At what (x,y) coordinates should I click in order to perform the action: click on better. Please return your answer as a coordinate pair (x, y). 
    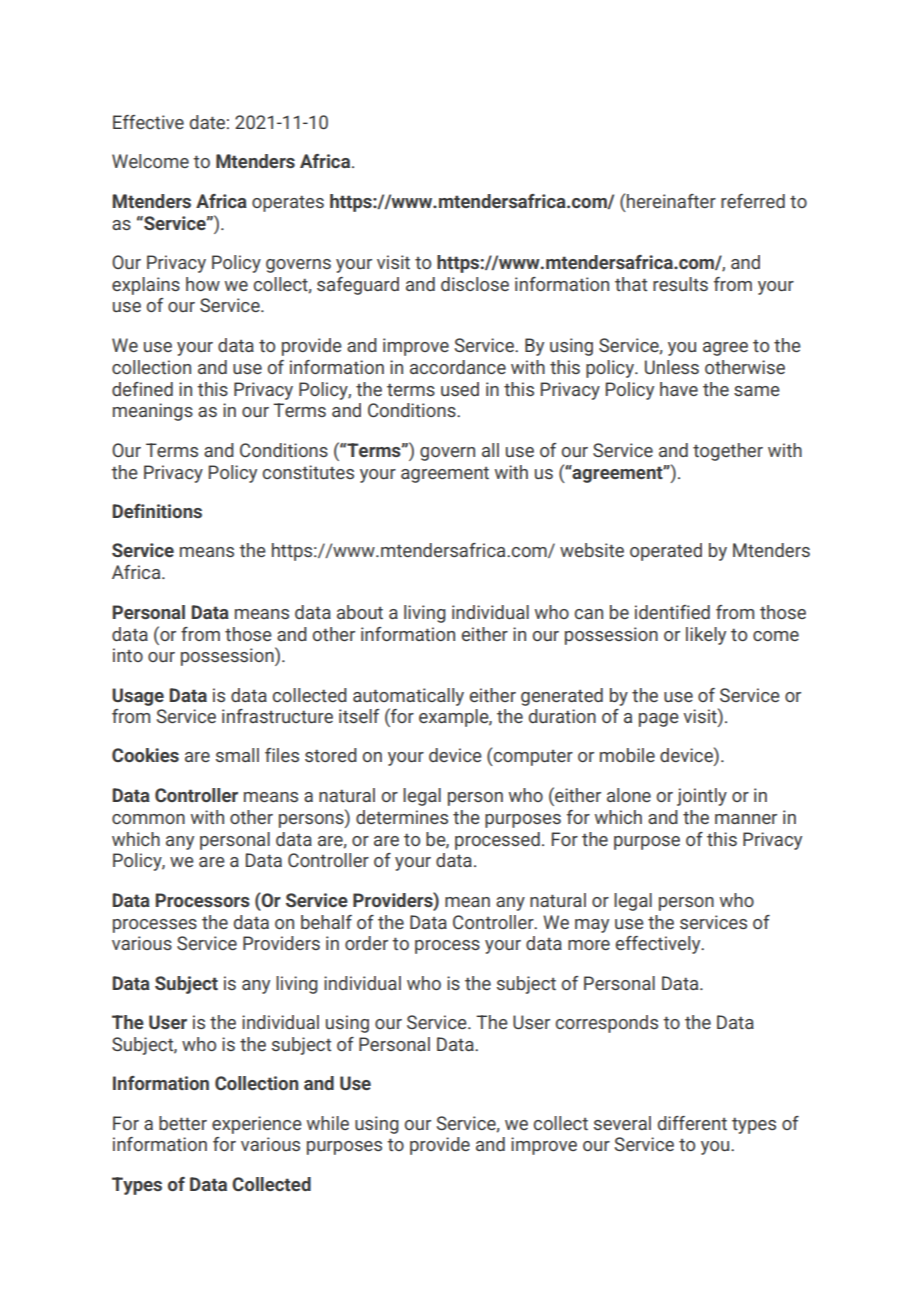
    Looking at the image, I should click on (183, 1123).
